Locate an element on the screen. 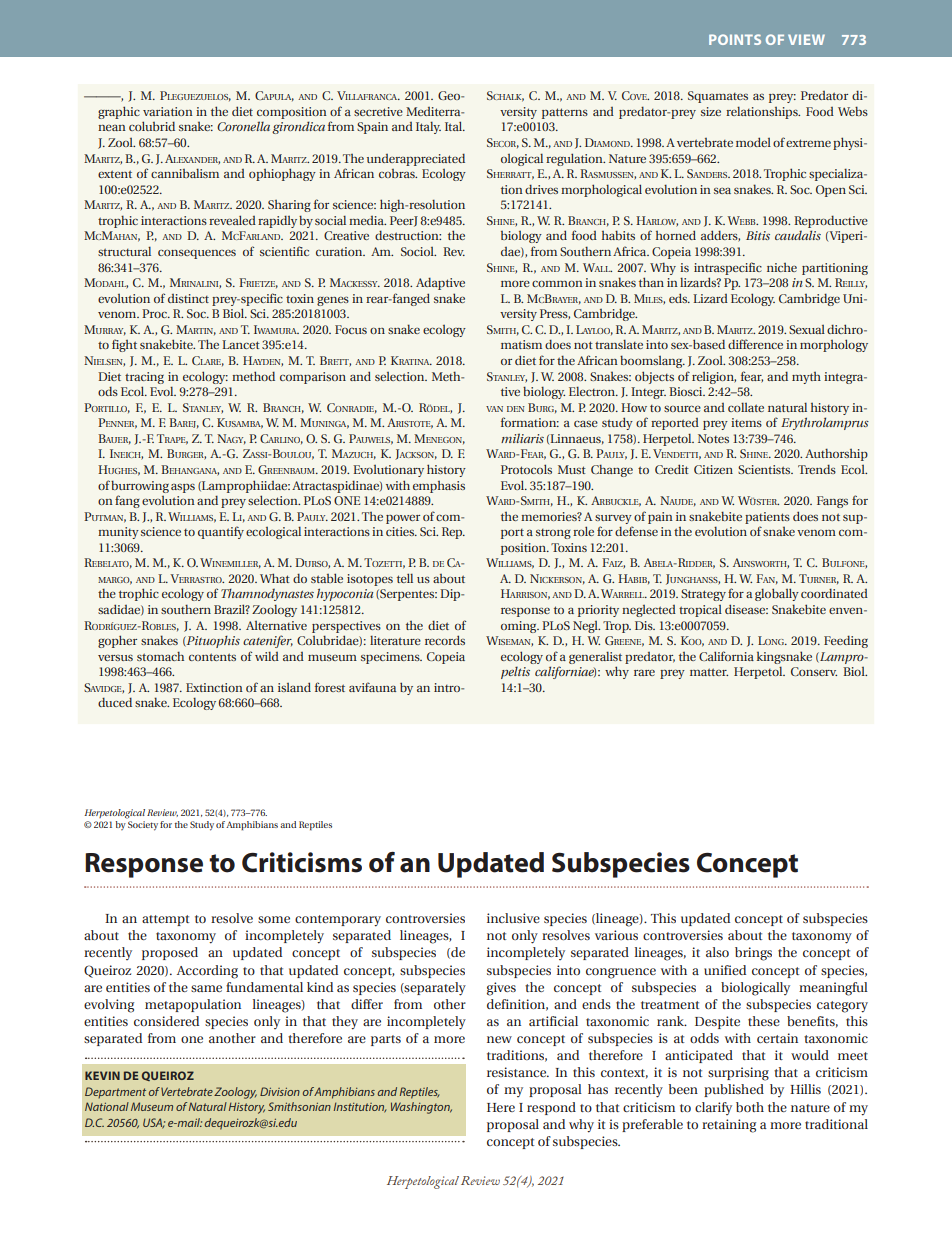  emphasis is located at coordinates (439, 487).
